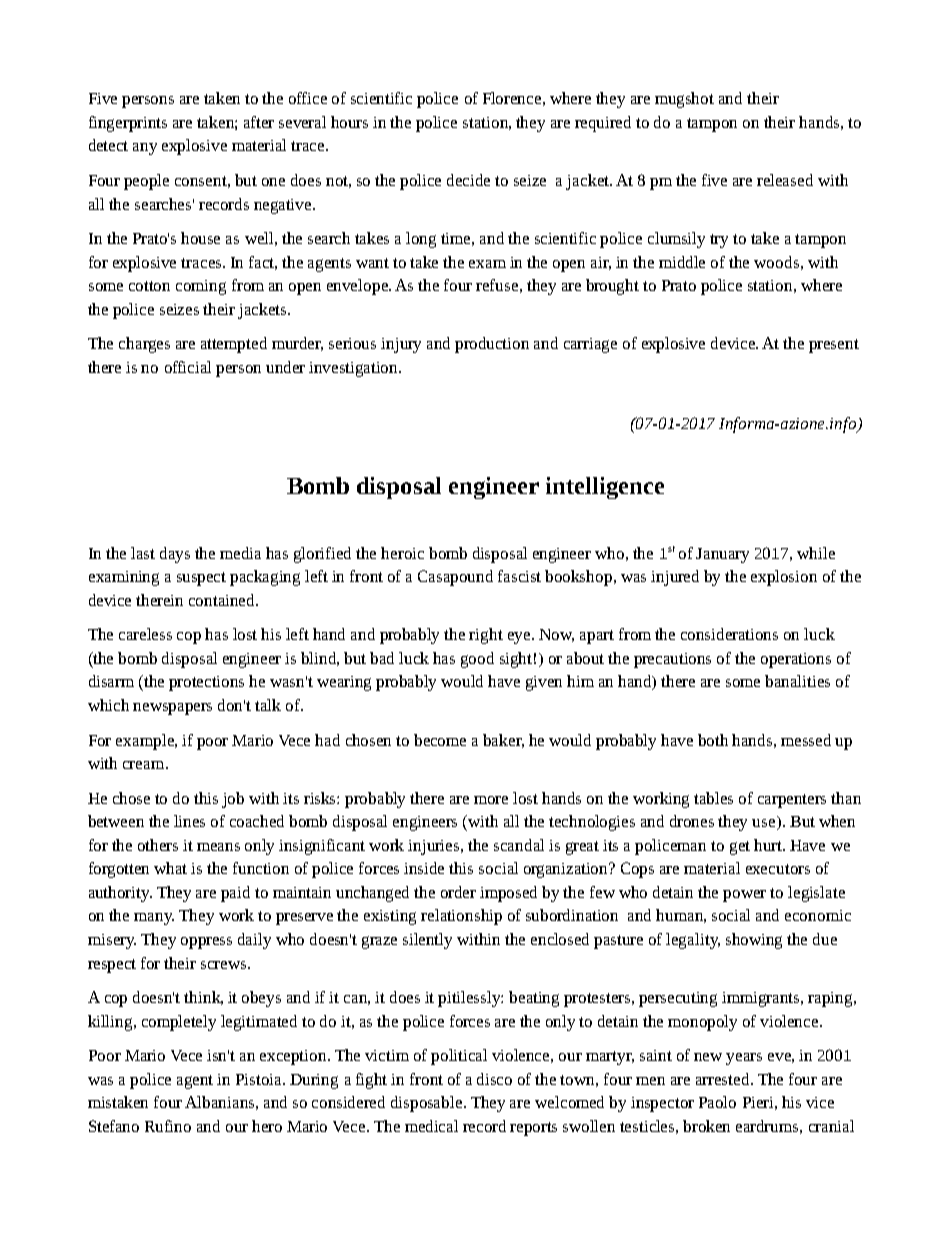  What do you see at coordinates (223, 600) in the document?
I see `contained` at bounding box center [223, 600].
